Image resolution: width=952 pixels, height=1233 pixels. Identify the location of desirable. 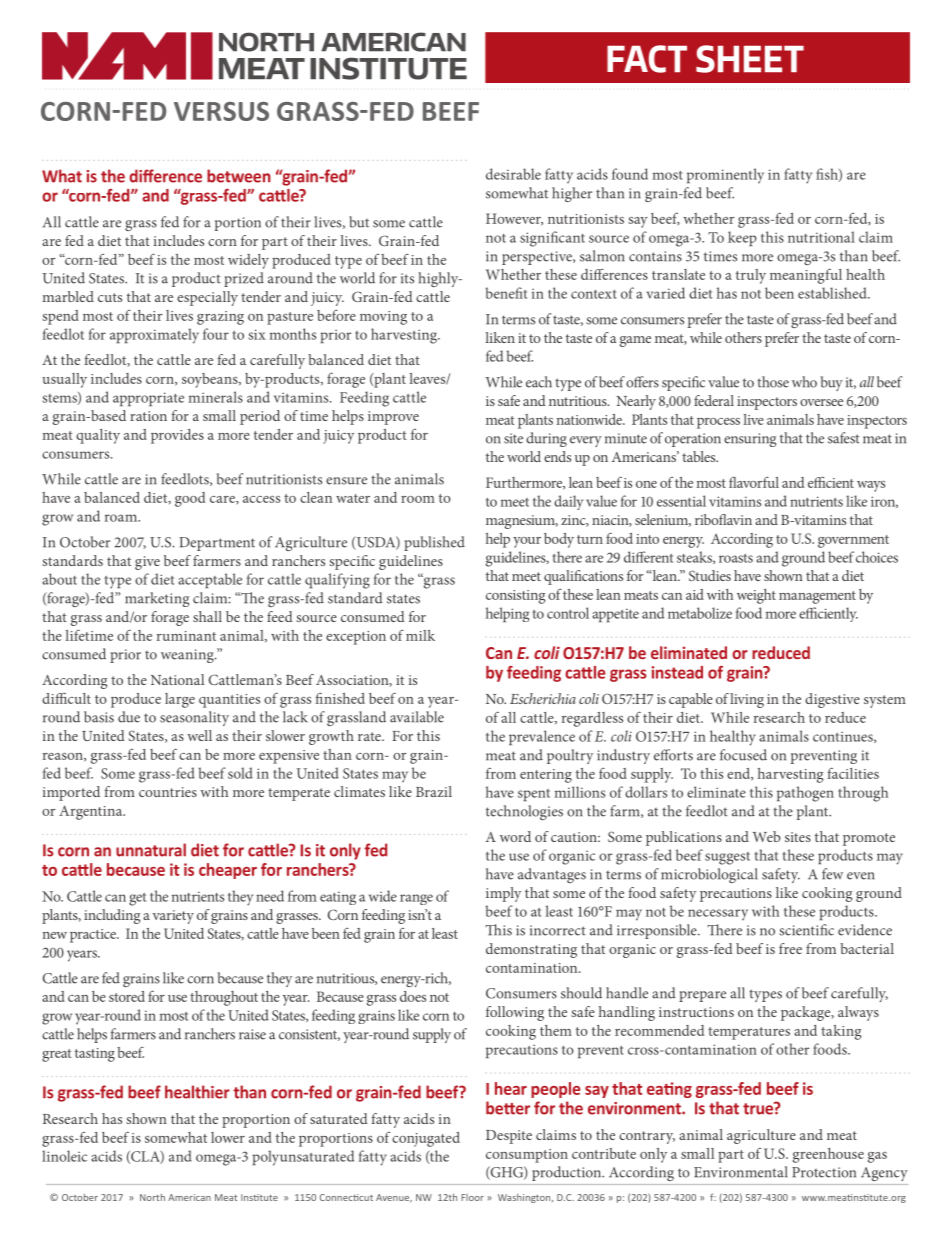
(513, 174).
